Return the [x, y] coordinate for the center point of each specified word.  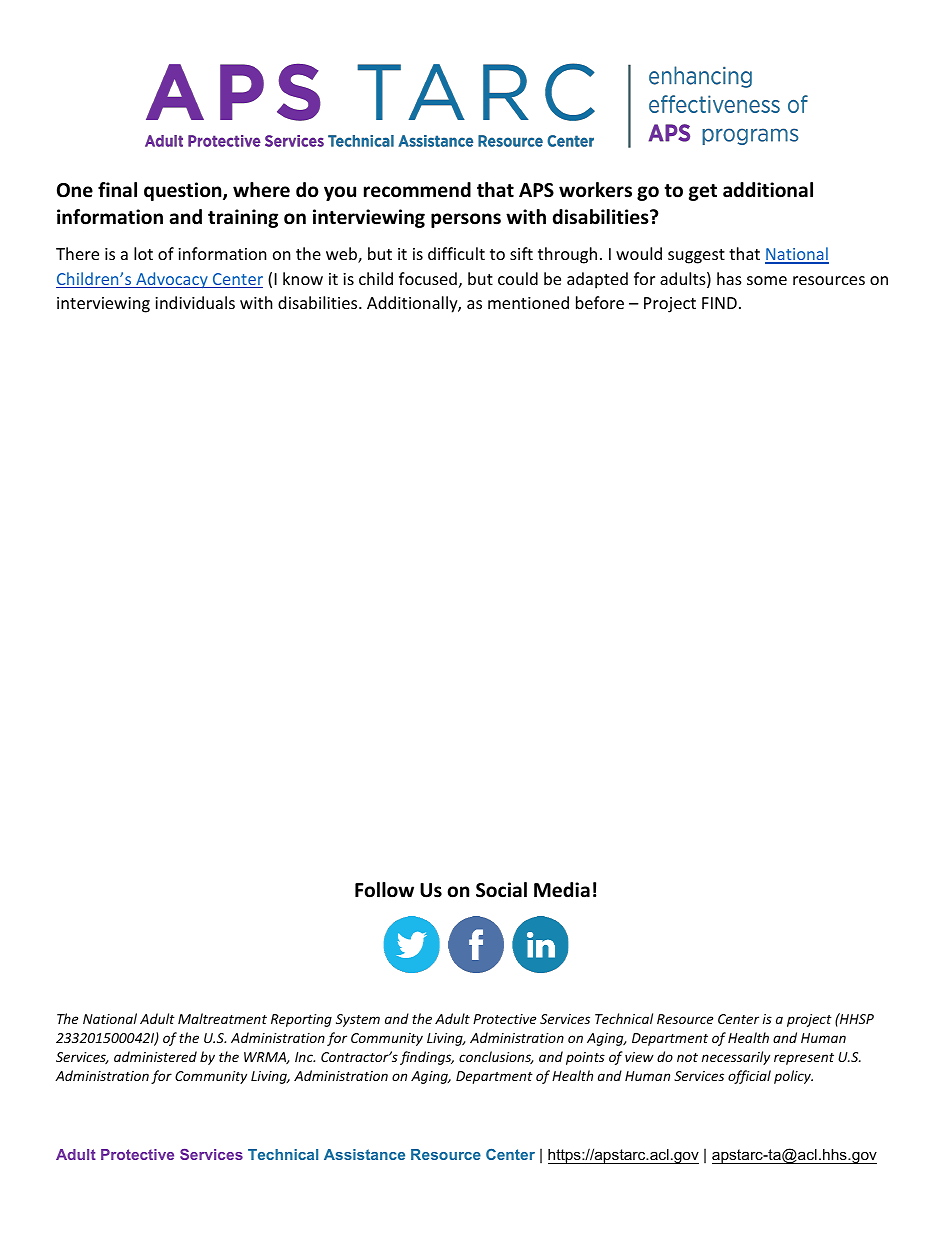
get [703, 192]
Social [501, 890]
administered [155, 1056]
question [184, 191]
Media [562, 890]
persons [466, 220]
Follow [384, 890]
